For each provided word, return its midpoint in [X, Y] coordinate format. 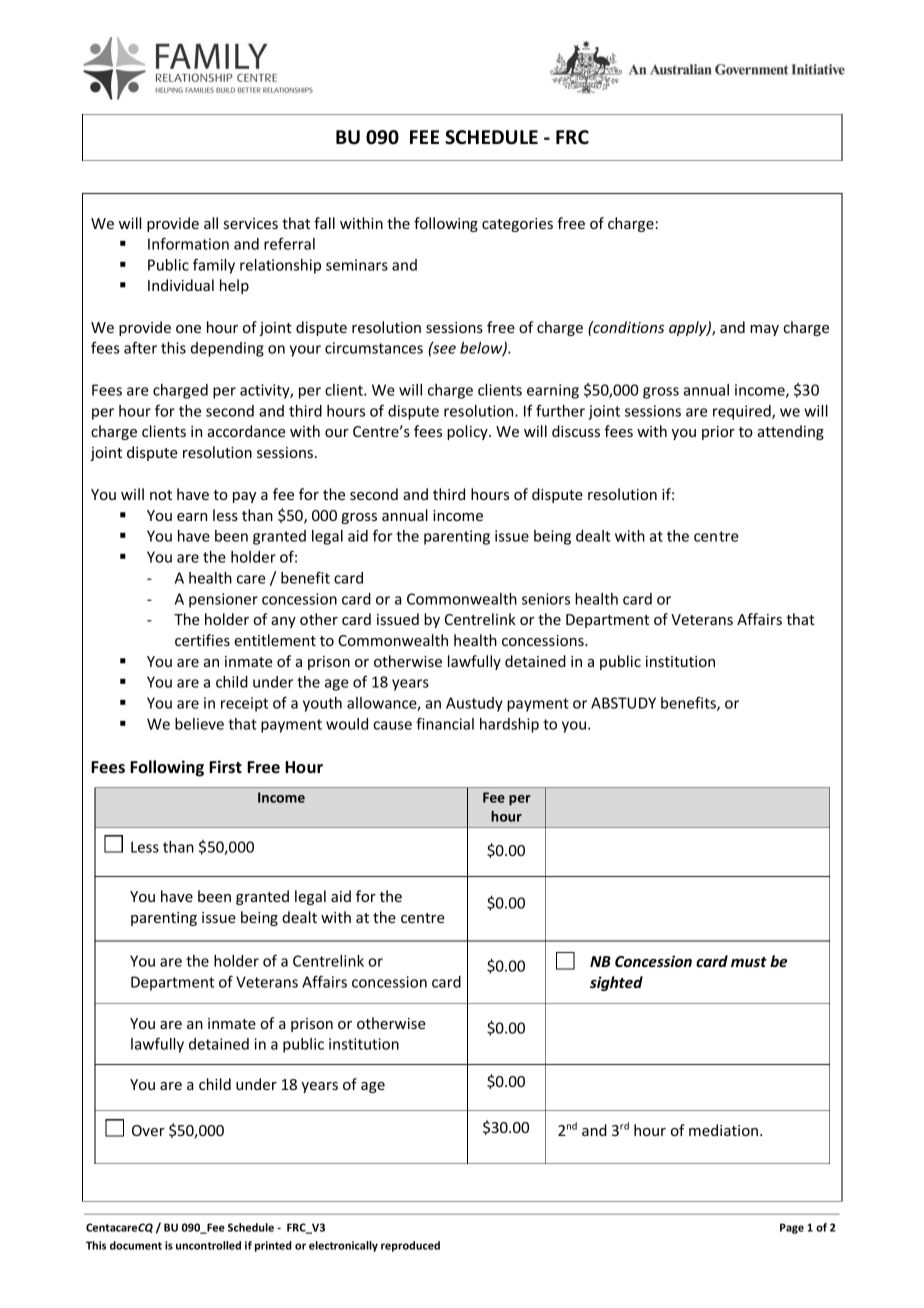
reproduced [410, 1246]
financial [445, 723]
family [214, 266]
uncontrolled [208, 1245]
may [764, 330]
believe [199, 724]
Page [792, 1228]
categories [517, 225]
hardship [509, 725]
